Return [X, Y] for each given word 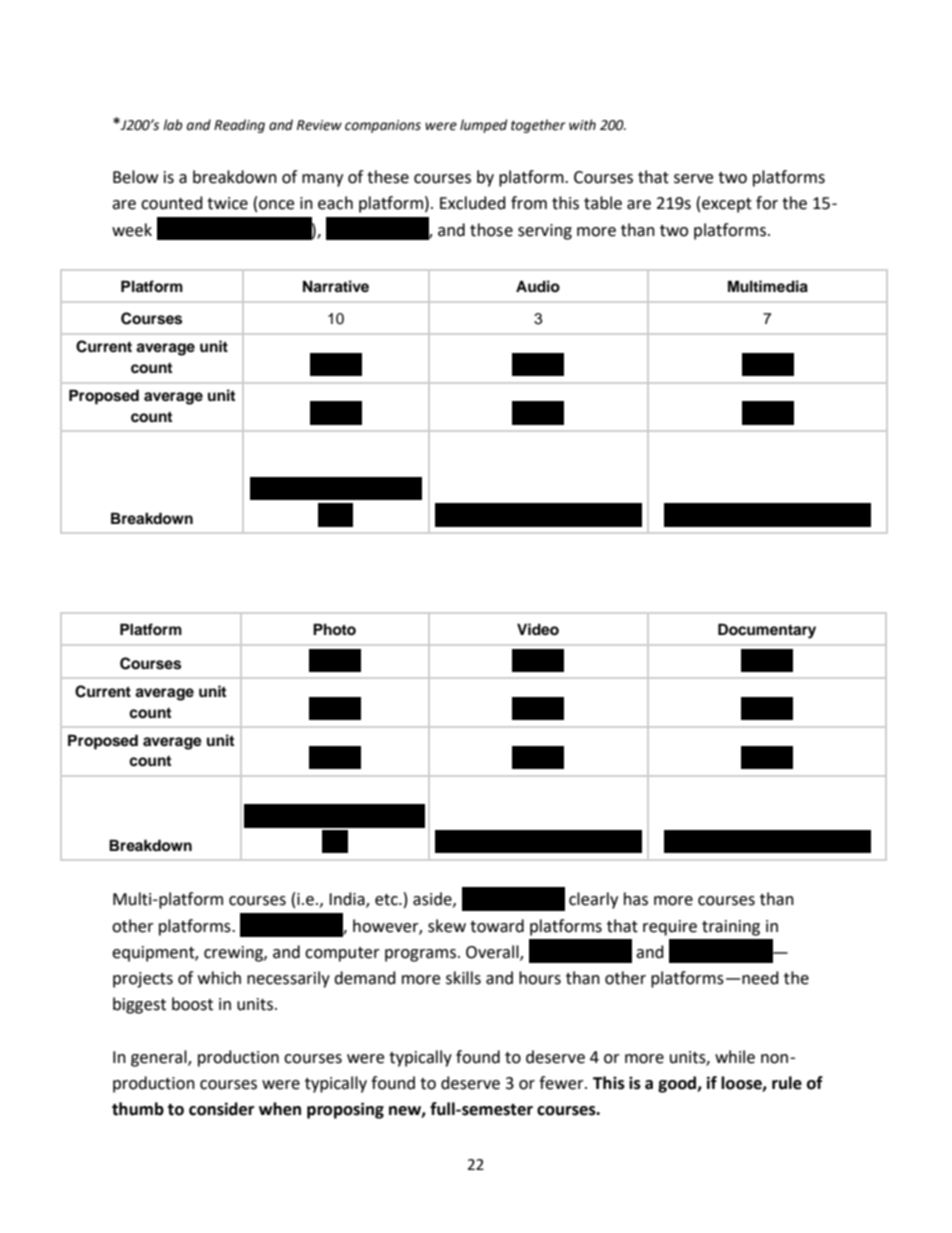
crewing [234, 954]
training [731, 928]
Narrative [336, 286]
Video [538, 629]
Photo [334, 629]
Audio [538, 286]
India [348, 900]
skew [447, 926]
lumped [483, 126]
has [636, 899]
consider [221, 1109]
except [727, 205]
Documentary [767, 631]
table [603, 203]
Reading [239, 126]
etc [387, 900]
